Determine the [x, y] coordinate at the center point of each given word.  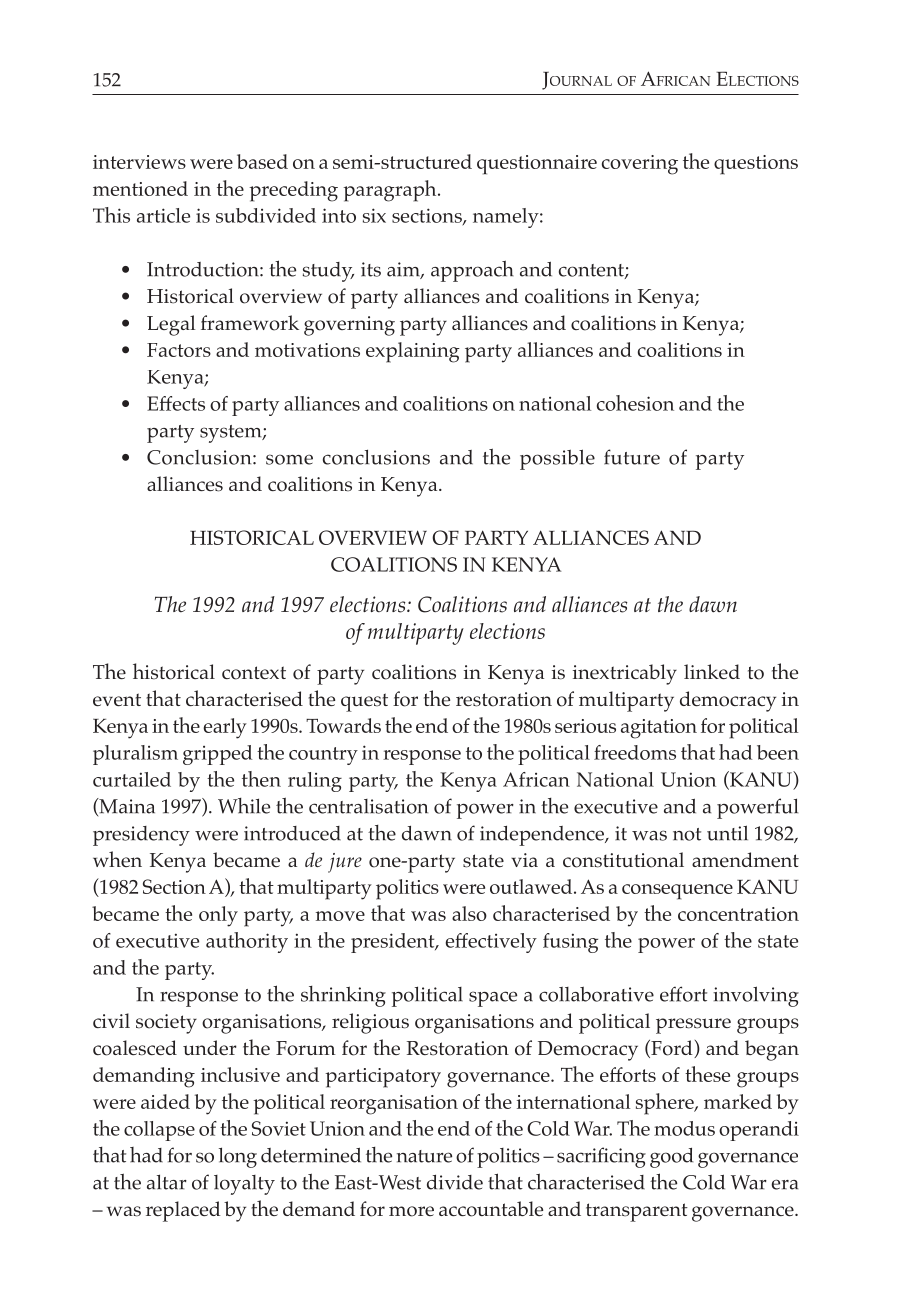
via [524, 860]
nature [424, 1156]
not [687, 834]
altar [167, 1182]
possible [557, 459]
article [163, 215]
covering [640, 165]
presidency [141, 836]
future [632, 457]
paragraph [391, 191]
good [671, 1158]
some [289, 459]
